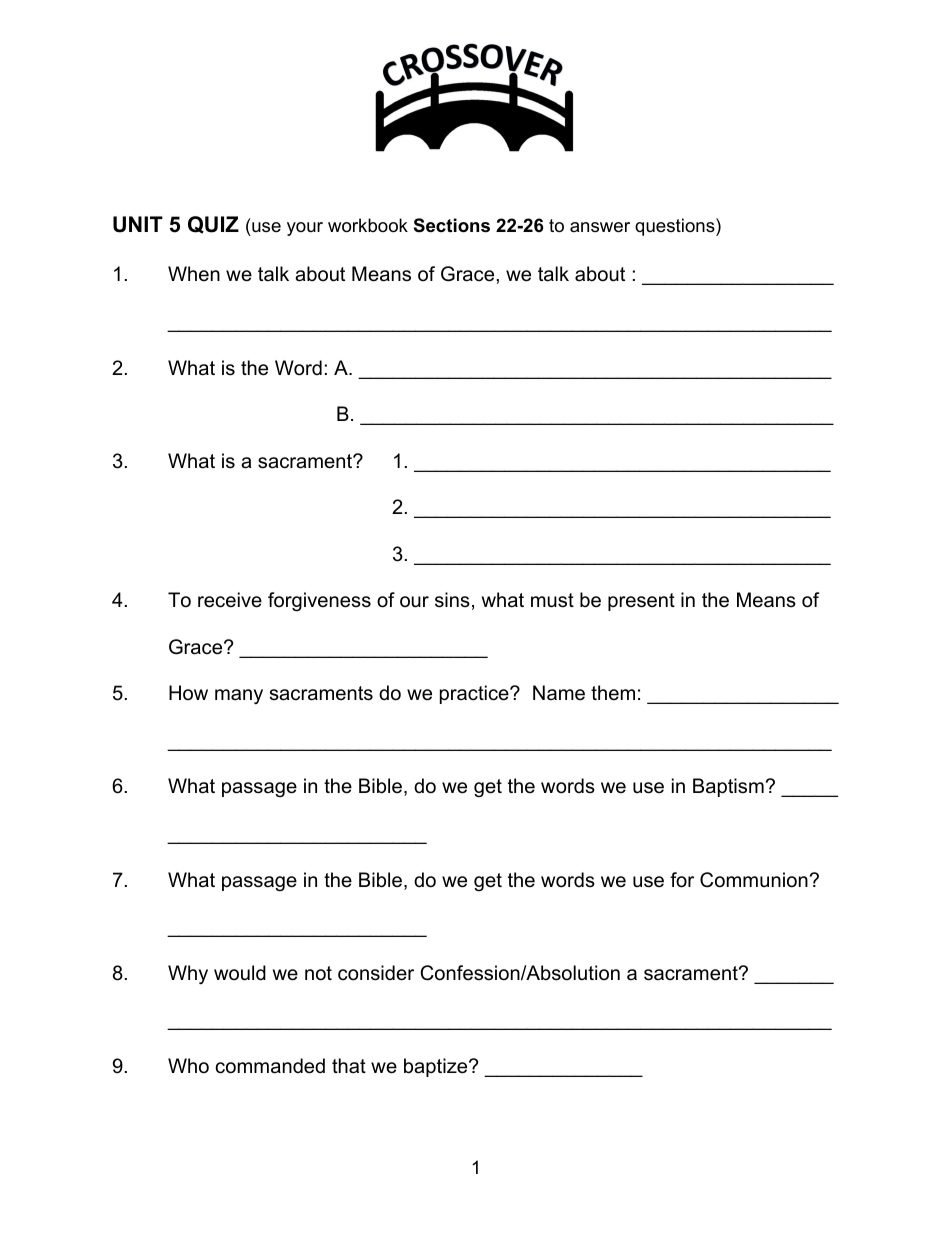 This page has width=952, height=1233. I want to click on sins, so click(452, 600).
